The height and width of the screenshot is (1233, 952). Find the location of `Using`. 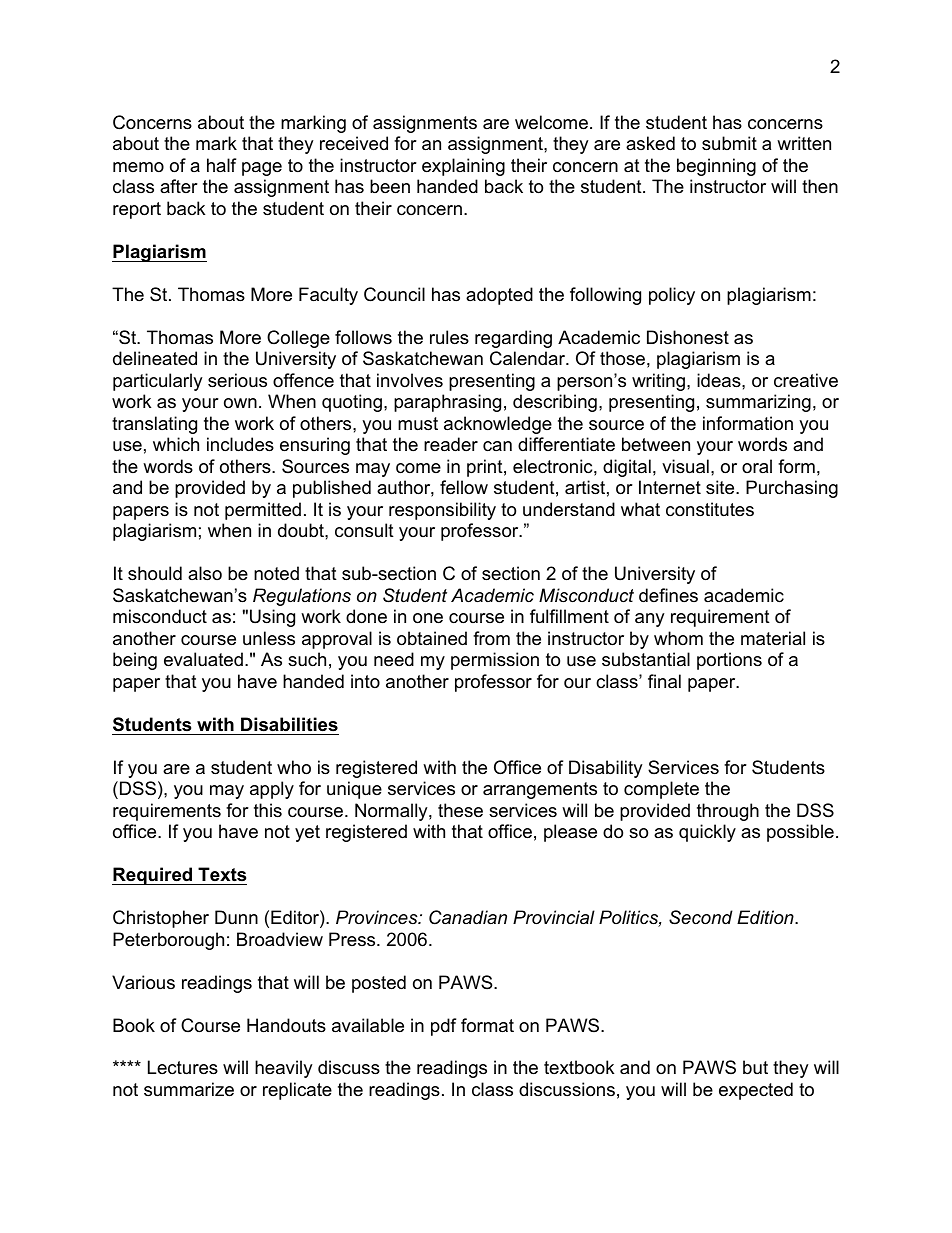

Using is located at coordinates (272, 618).
